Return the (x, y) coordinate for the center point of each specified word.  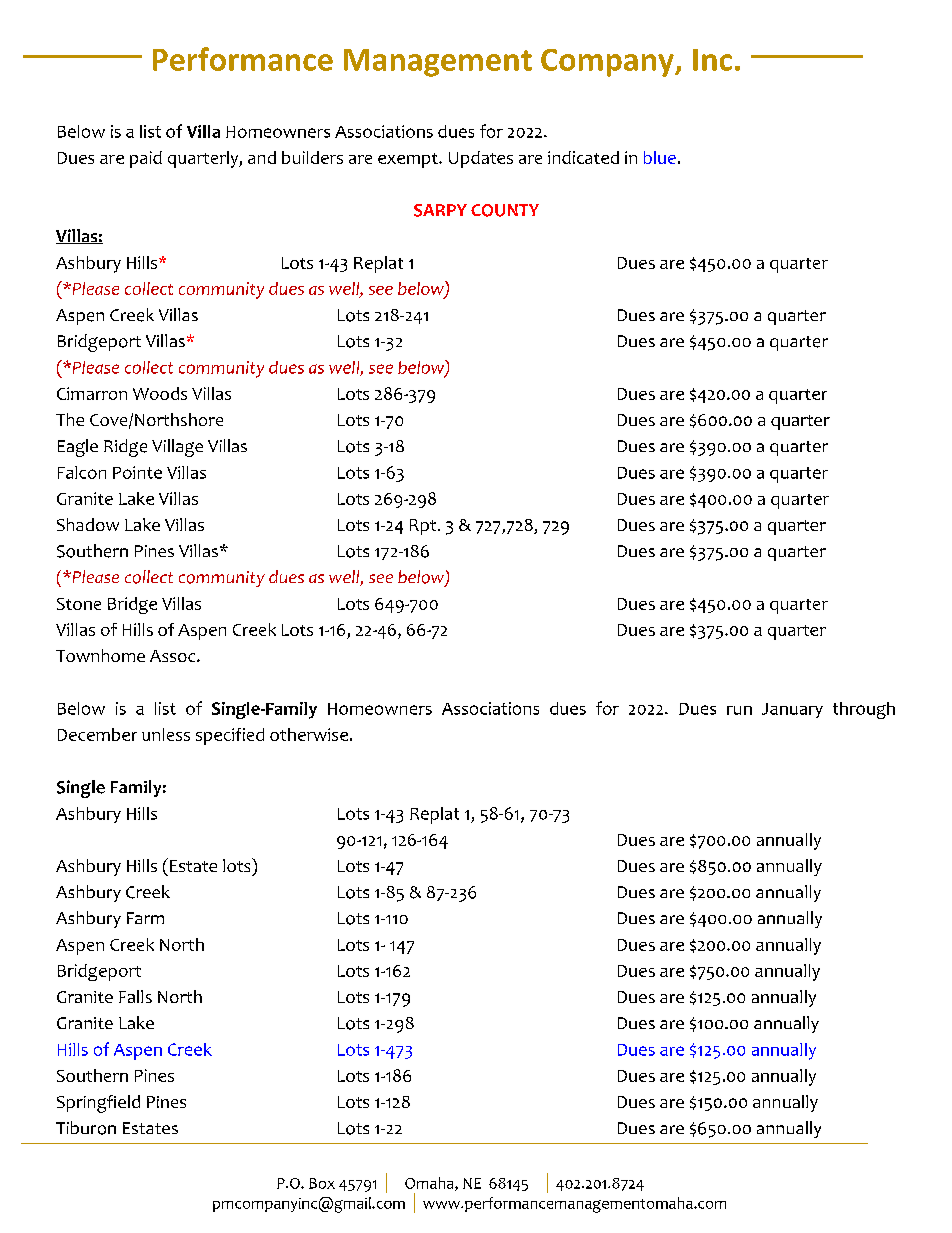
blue (660, 157)
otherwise (309, 734)
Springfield (98, 1104)
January (792, 710)
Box (322, 1183)
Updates (481, 159)
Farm (145, 918)
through (864, 710)
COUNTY (505, 210)
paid (146, 159)
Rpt (424, 527)
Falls (135, 996)
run (739, 710)
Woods (160, 393)
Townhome (100, 655)
